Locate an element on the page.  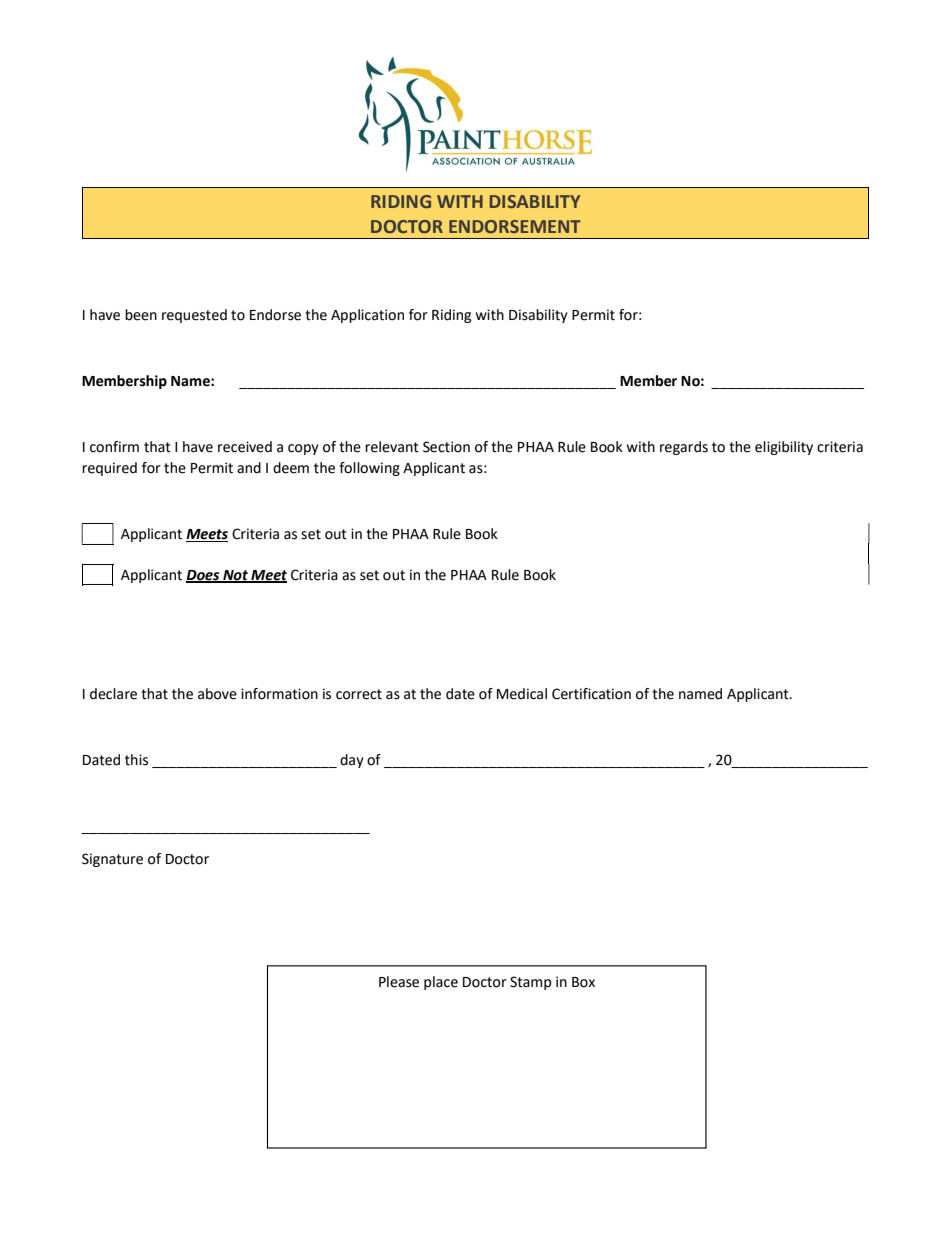
Section is located at coordinates (446, 447).
